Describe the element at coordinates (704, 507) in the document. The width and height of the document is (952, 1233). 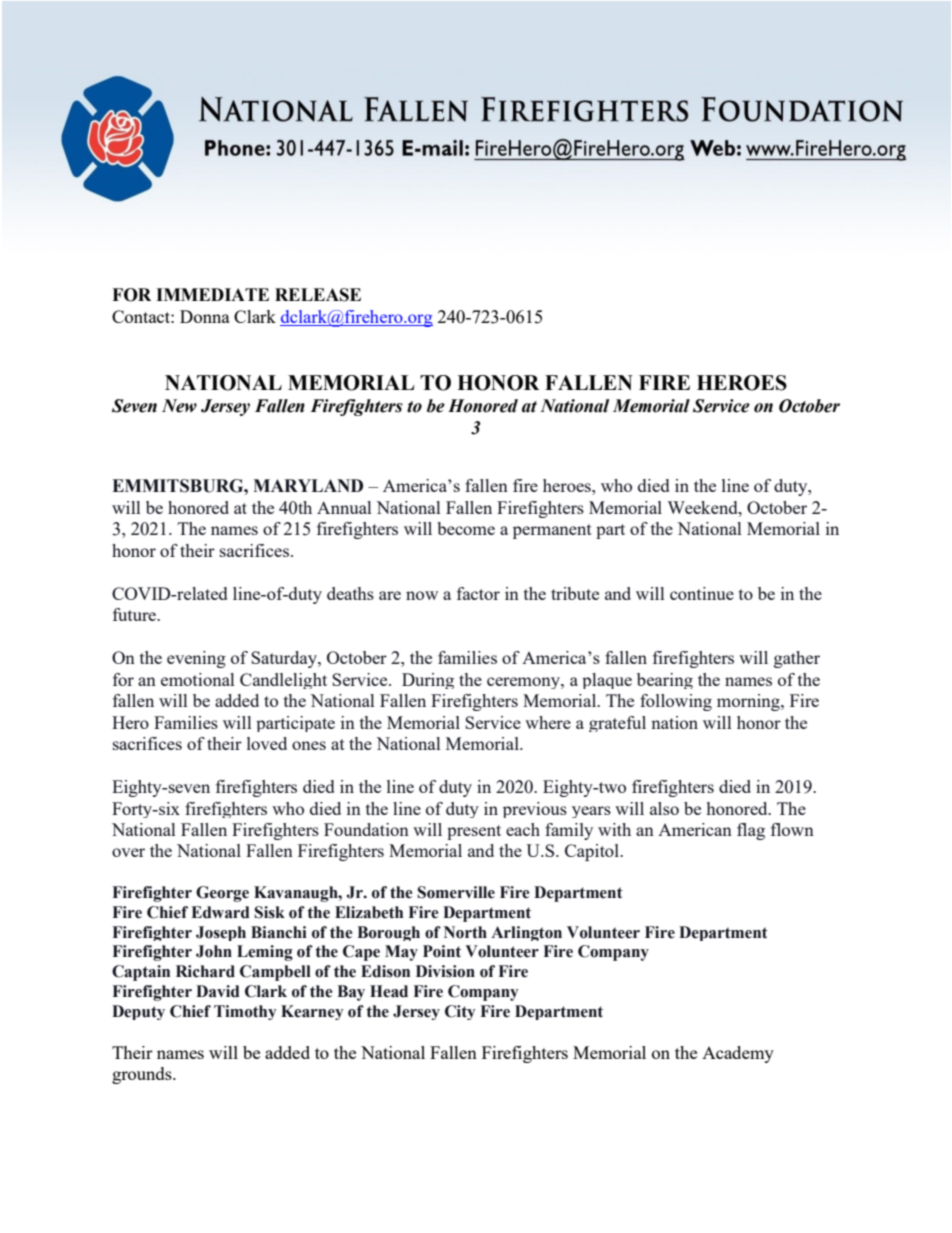
I see `Weekend` at that location.
